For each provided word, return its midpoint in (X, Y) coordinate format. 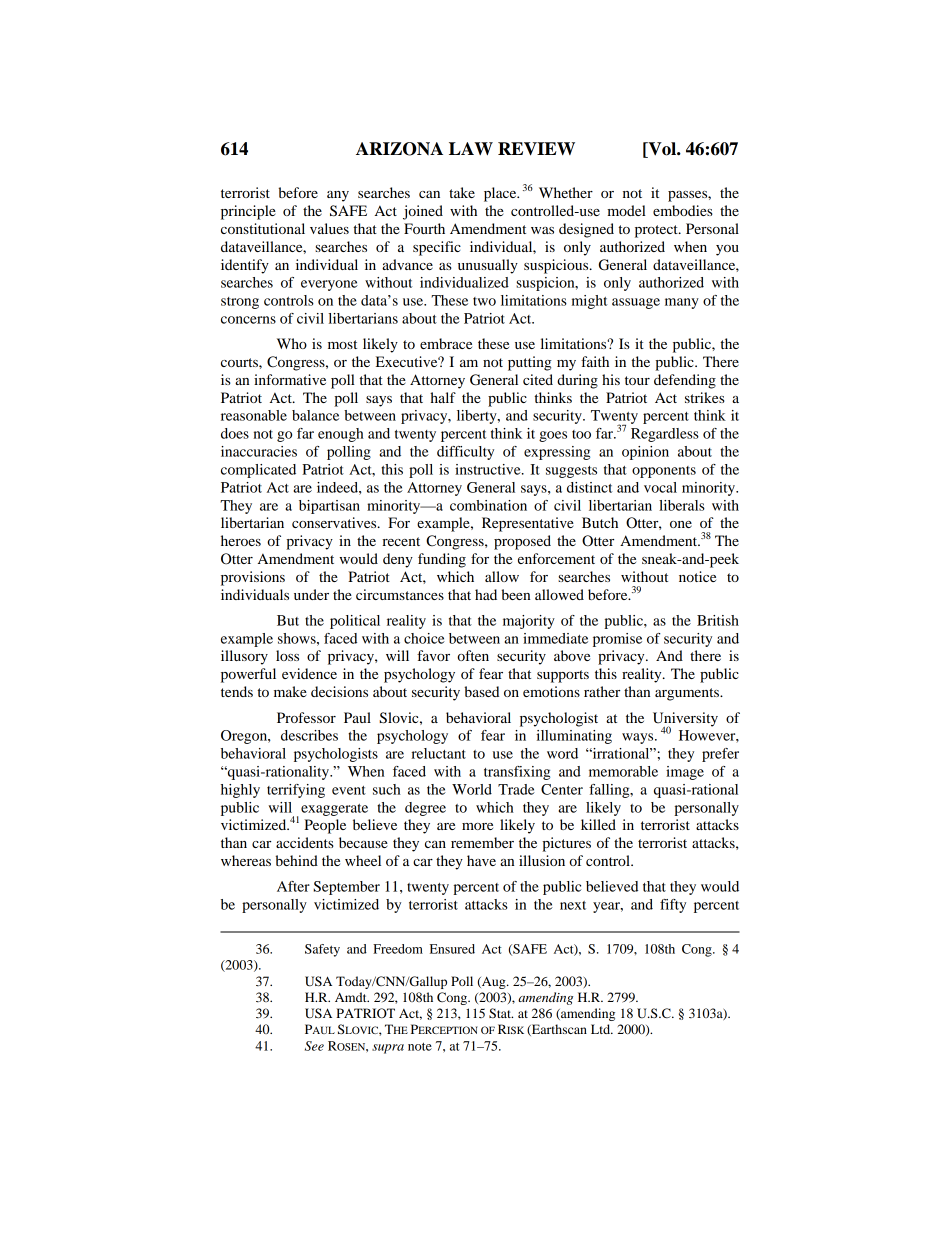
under (311, 594)
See (314, 1046)
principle (248, 212)
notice (697, 576)
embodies (683, 210)
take (462, 192)
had (486, 594)
